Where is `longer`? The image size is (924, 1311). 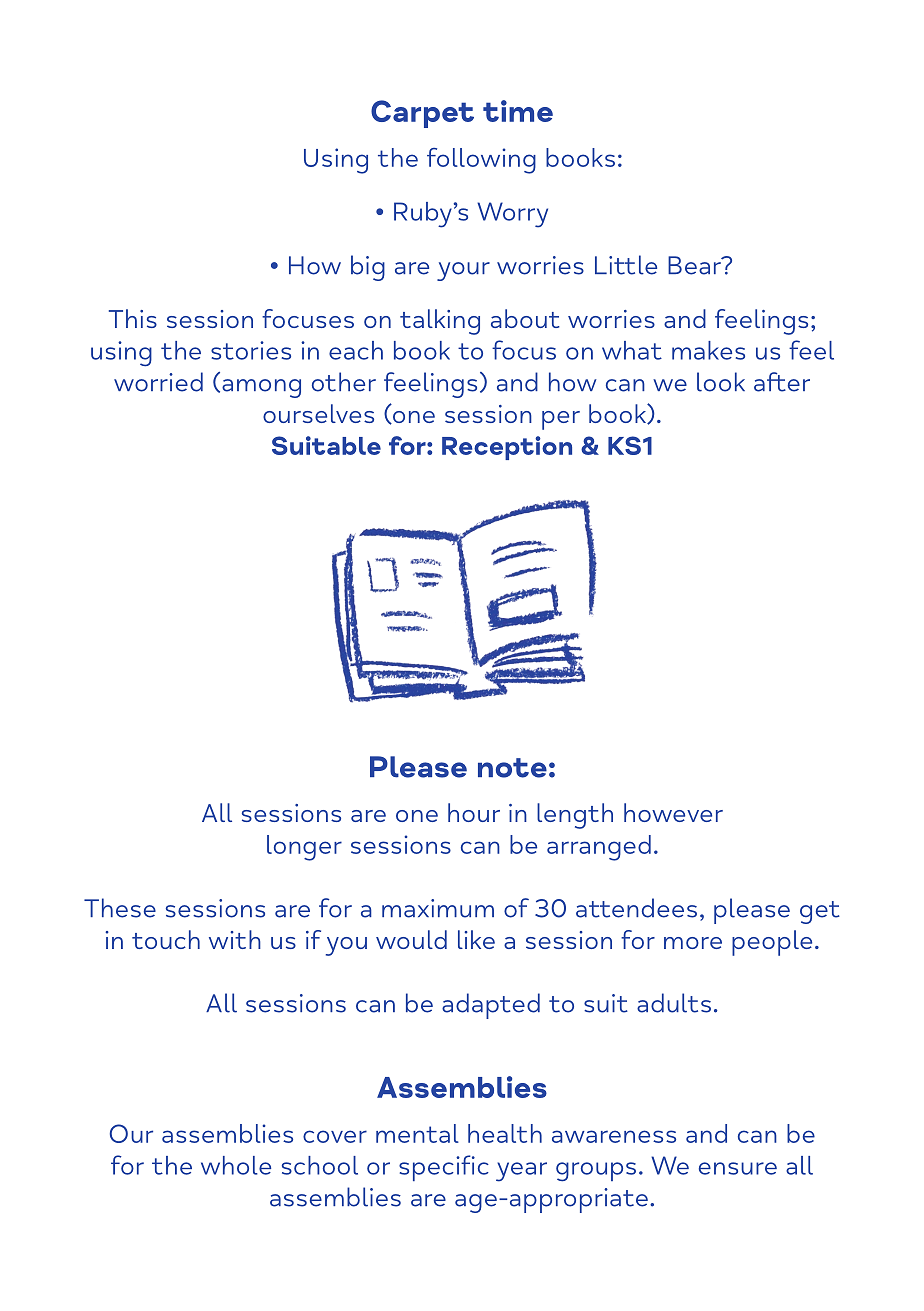
longer is located at coordinates (304, 848).
